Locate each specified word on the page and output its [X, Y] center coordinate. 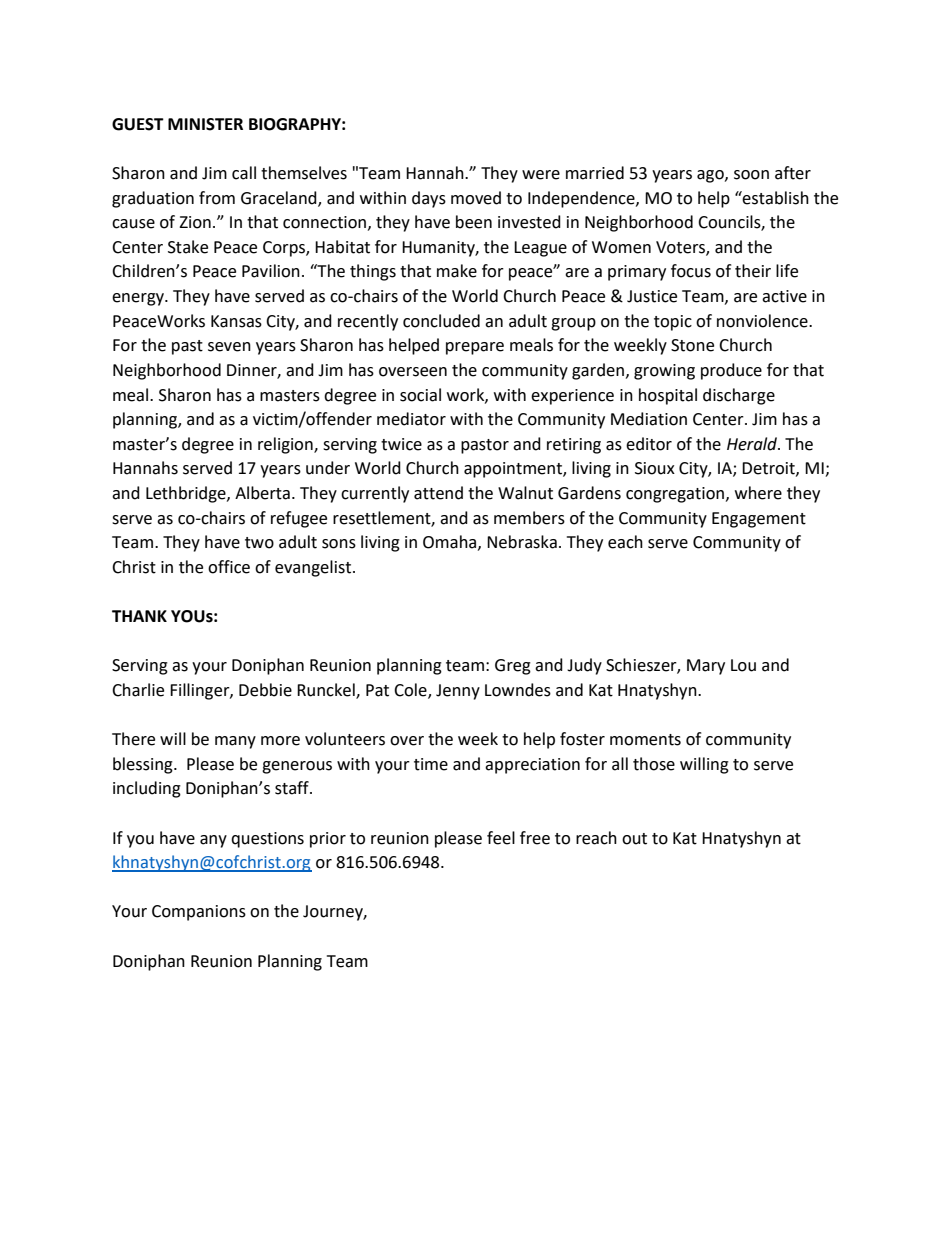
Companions [199, 913]
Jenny [458, 692]
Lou [743, 665]
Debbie [265, 690]
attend [438, 493]
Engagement [759, 520]
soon [751, 175]
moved [476, 198]
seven [229, 347]
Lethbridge [187, 494]
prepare [475, 348]
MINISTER [205, 124]
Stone [692, 345]
